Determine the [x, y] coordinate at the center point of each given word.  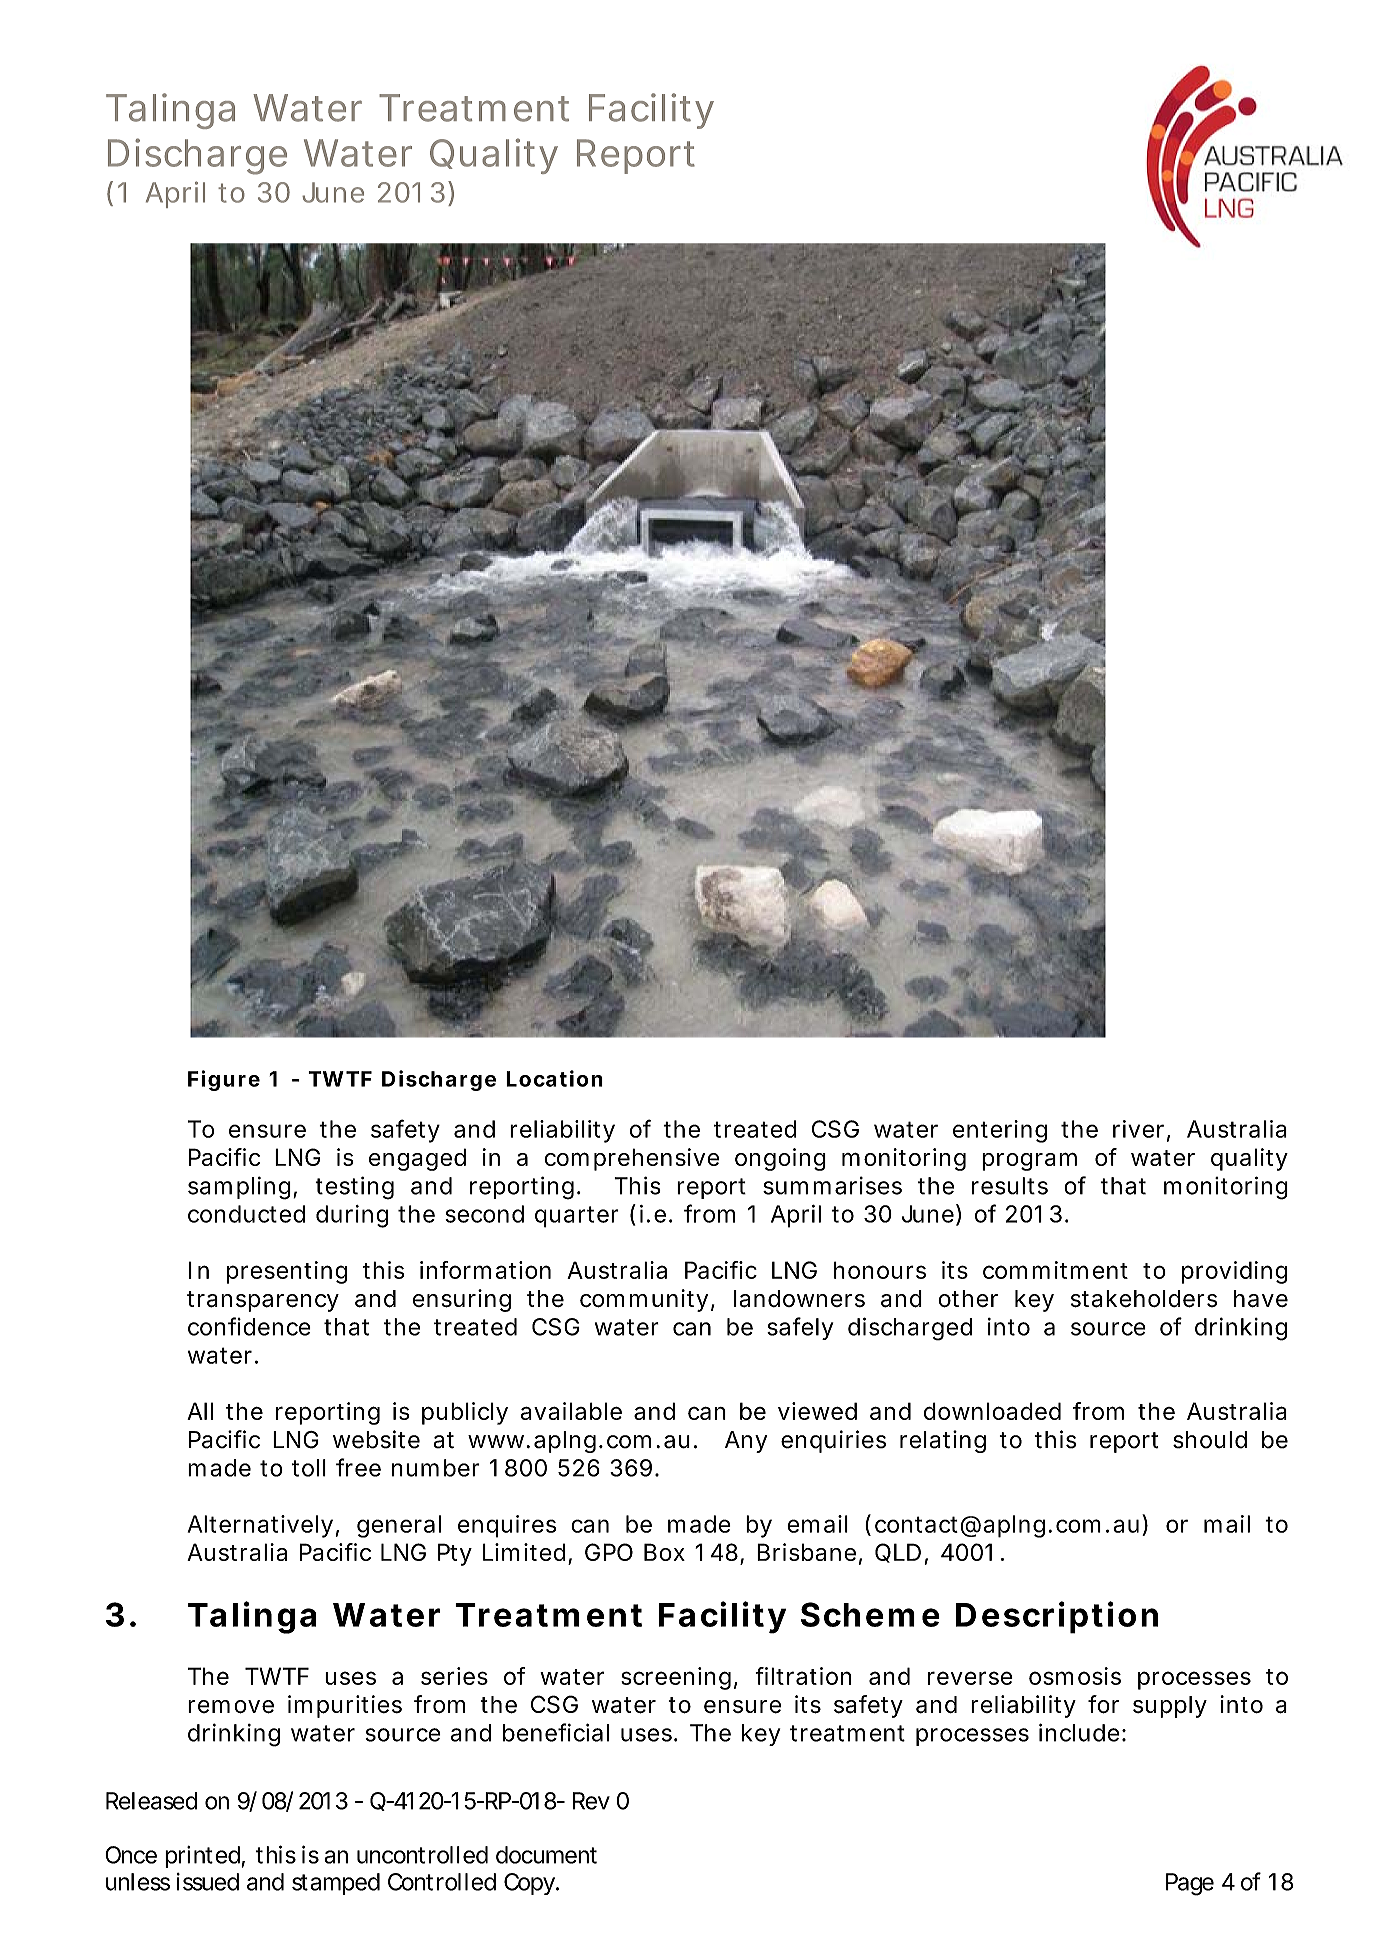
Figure [224, 1080]
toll [309, 1468]
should [1210, 1440]
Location [554, 1078]
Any [746, 1442]
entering [1000, 1131]
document [546, 1855]
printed [205, 1857]
